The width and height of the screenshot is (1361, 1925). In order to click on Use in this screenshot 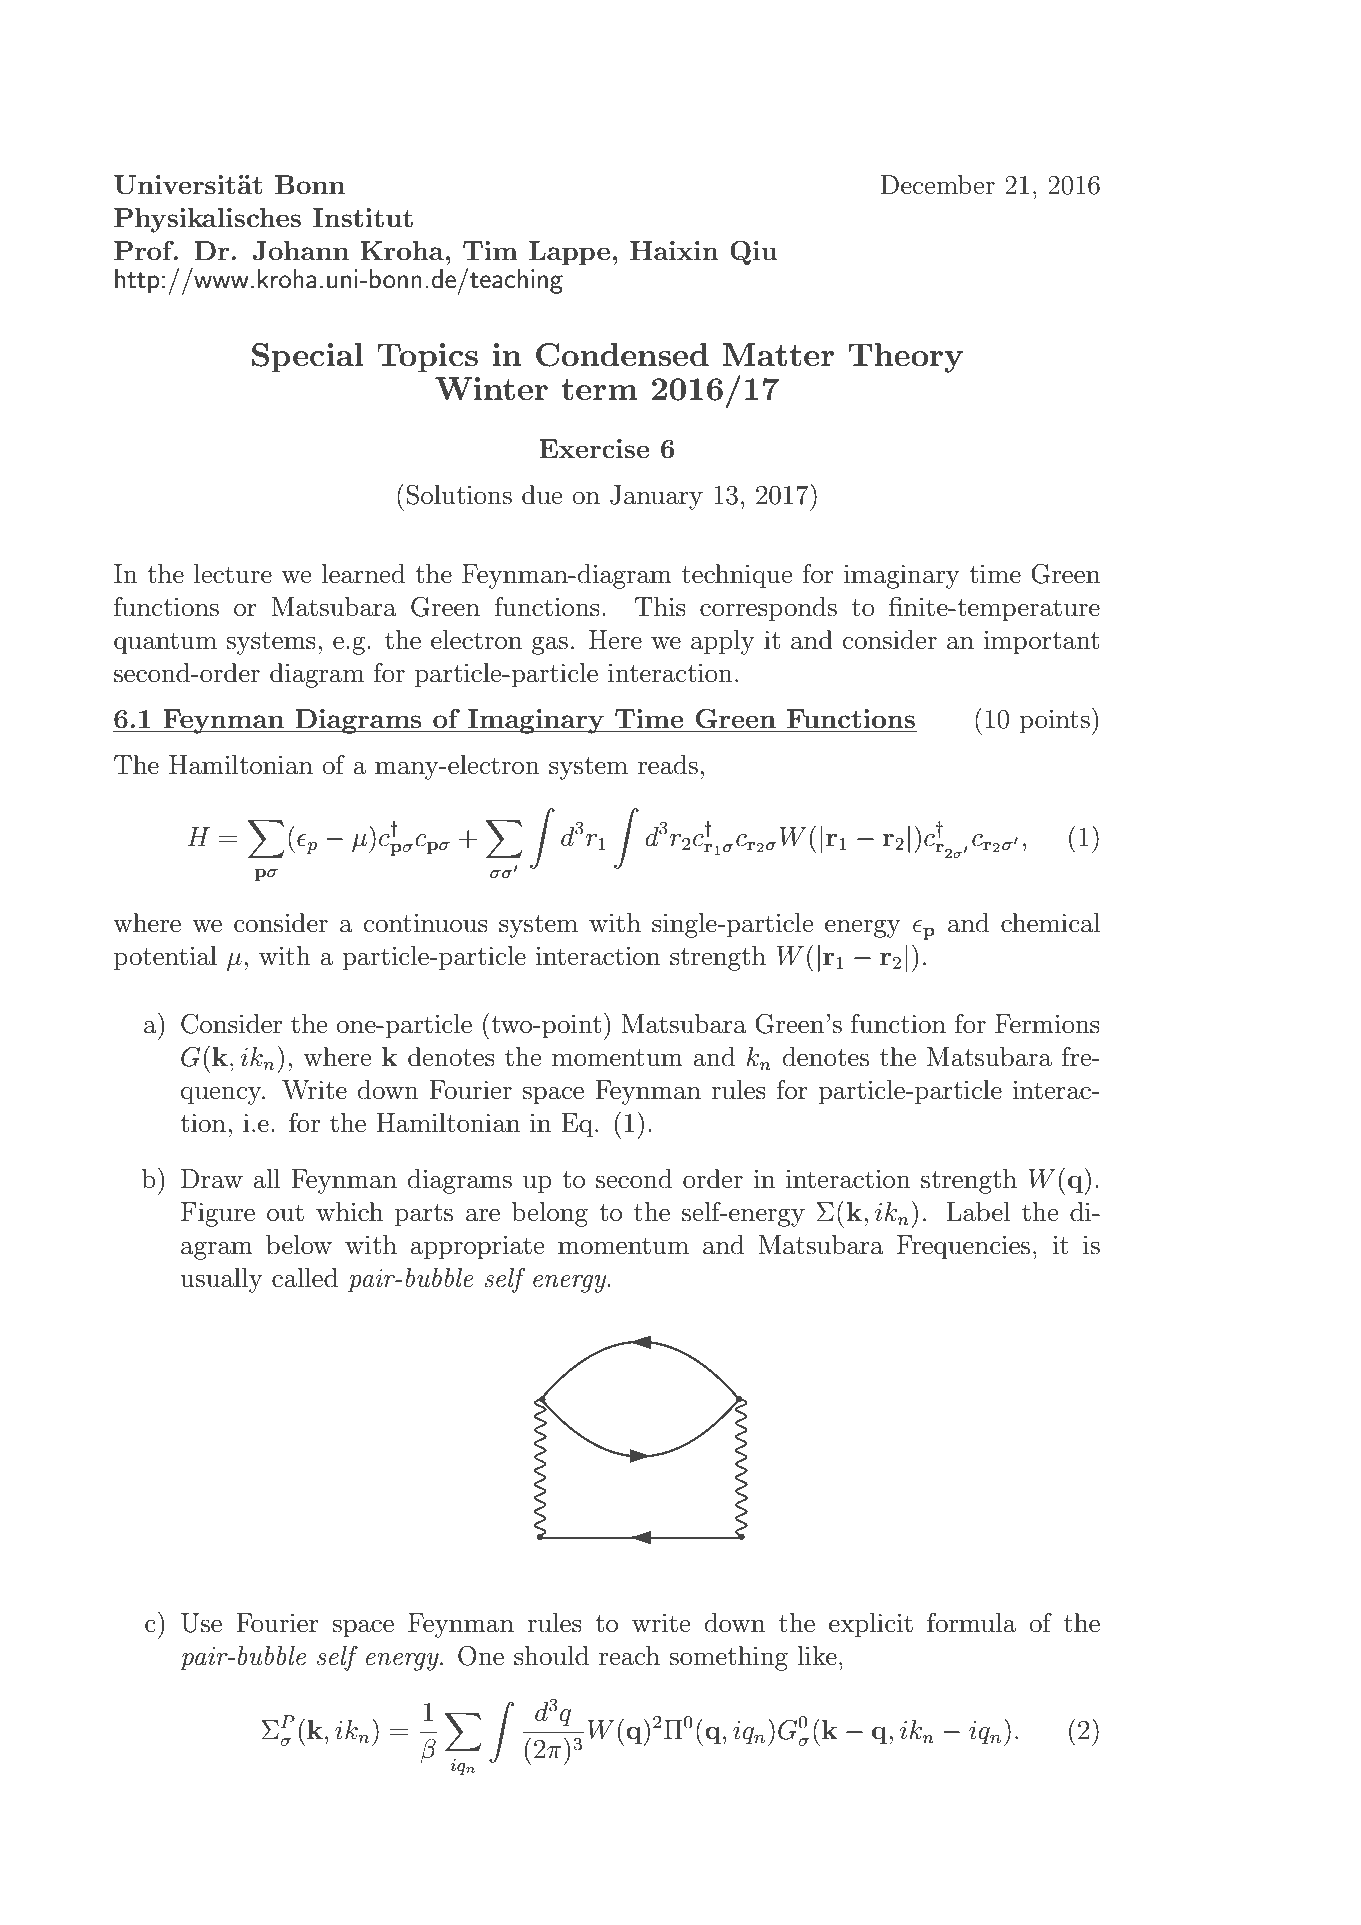, I will do `click(201, 1623)`.
